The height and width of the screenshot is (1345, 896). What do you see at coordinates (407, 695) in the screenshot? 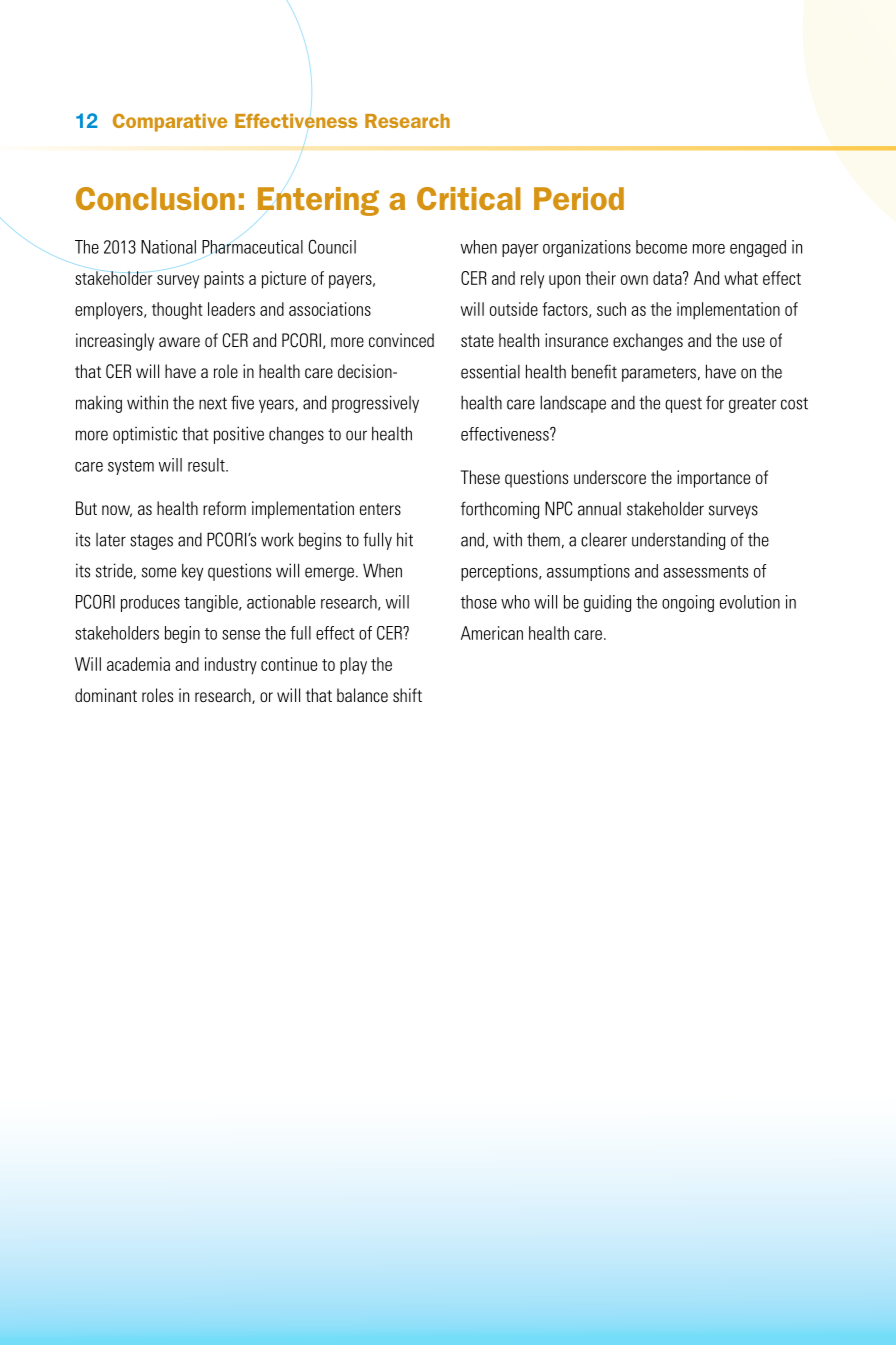
I see `shift` at bounding box center [407, 695].
